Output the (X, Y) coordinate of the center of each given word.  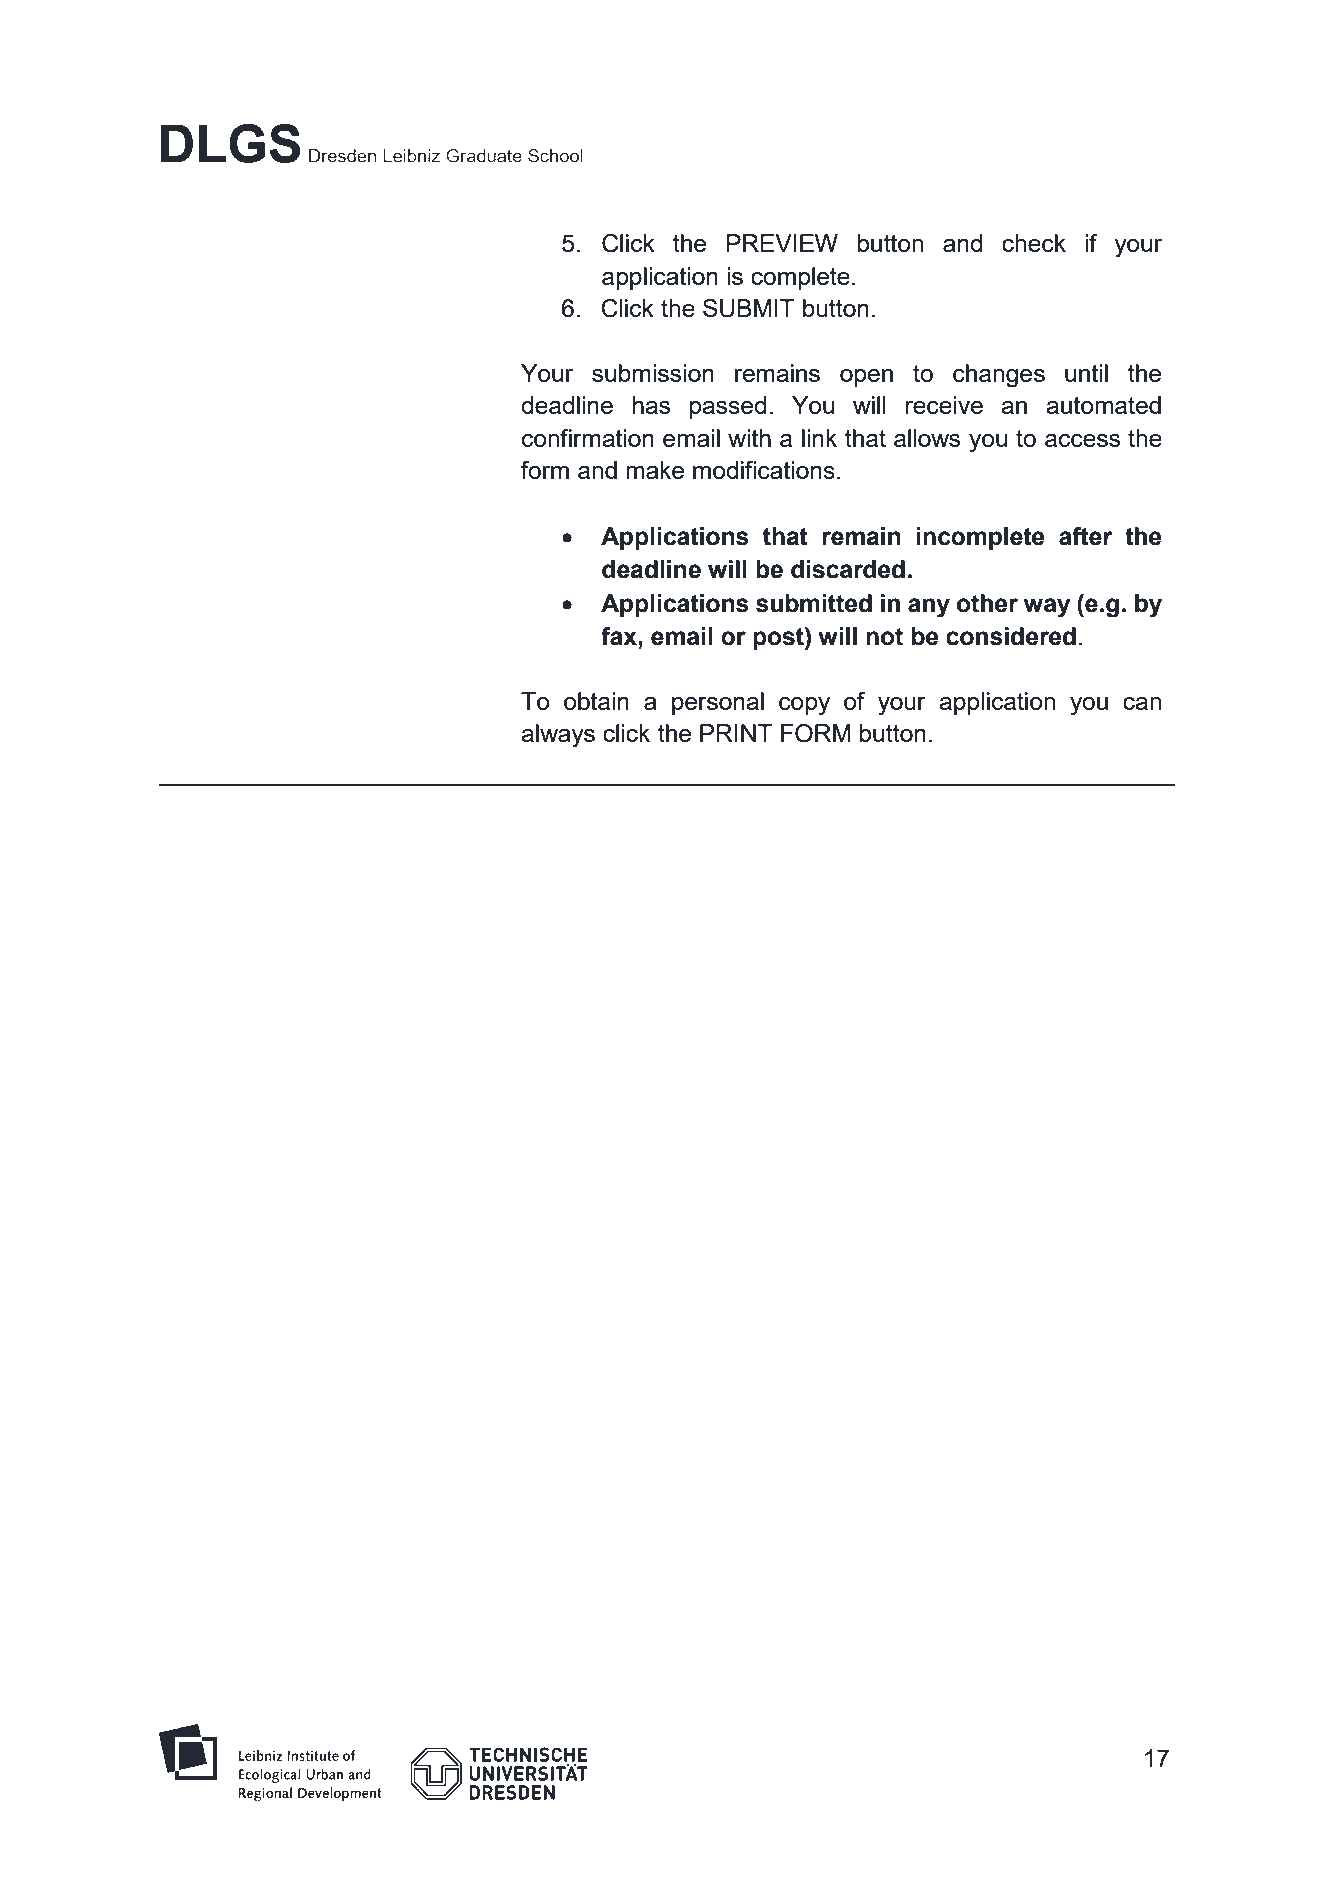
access (1082, 440)
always (558, 736)
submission (653, 373)
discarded (848, 569)
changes (999, 376)
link (819, 438)
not (884, 637)
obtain (596, 701)
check (1034, 243)
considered (1011, 636)
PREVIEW (782, 243)
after (1086, 536)
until (1086, 373)
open (866, 378)
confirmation (588, 438)
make (655, 470)
